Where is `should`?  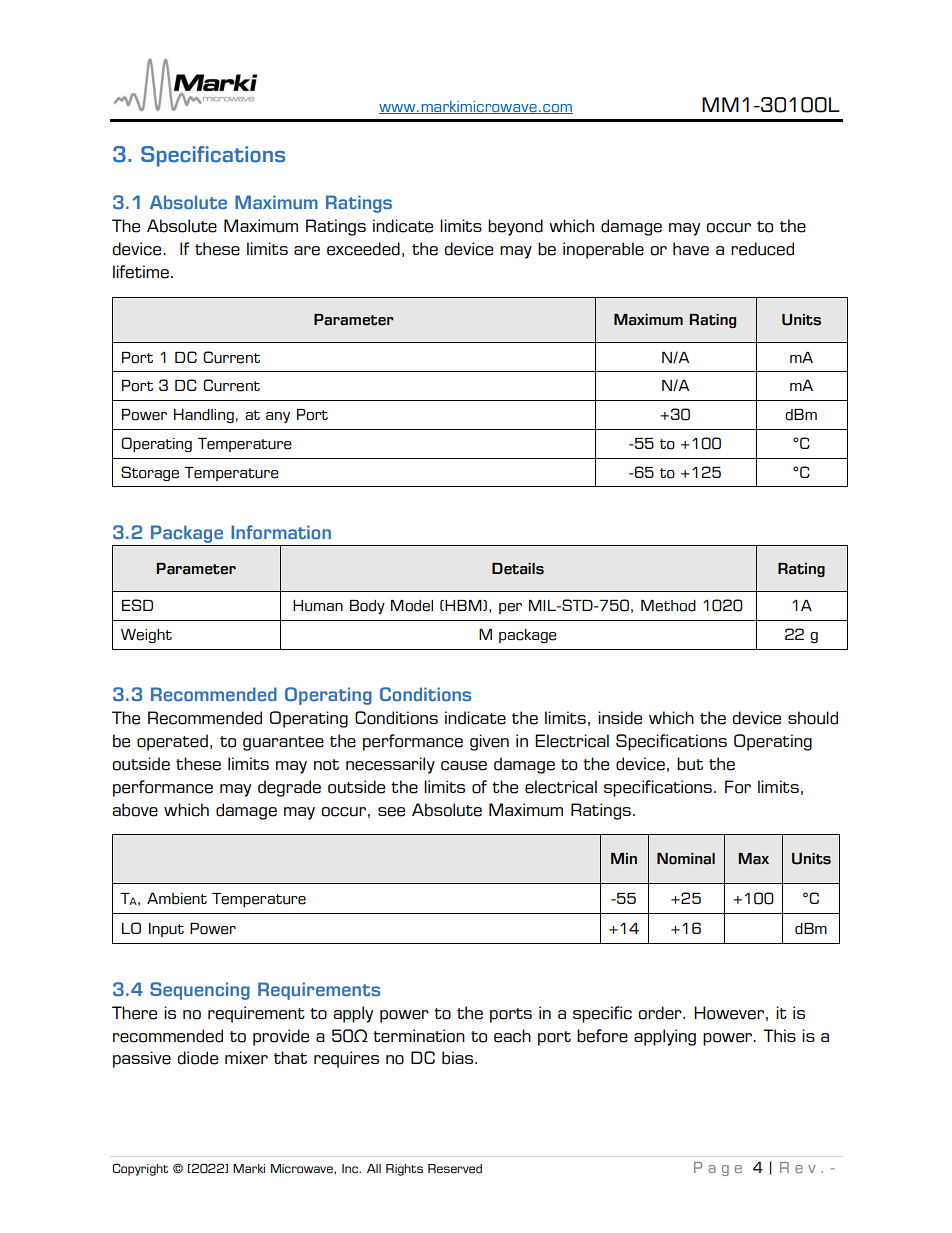
should is located at coordinates (813, 718).
